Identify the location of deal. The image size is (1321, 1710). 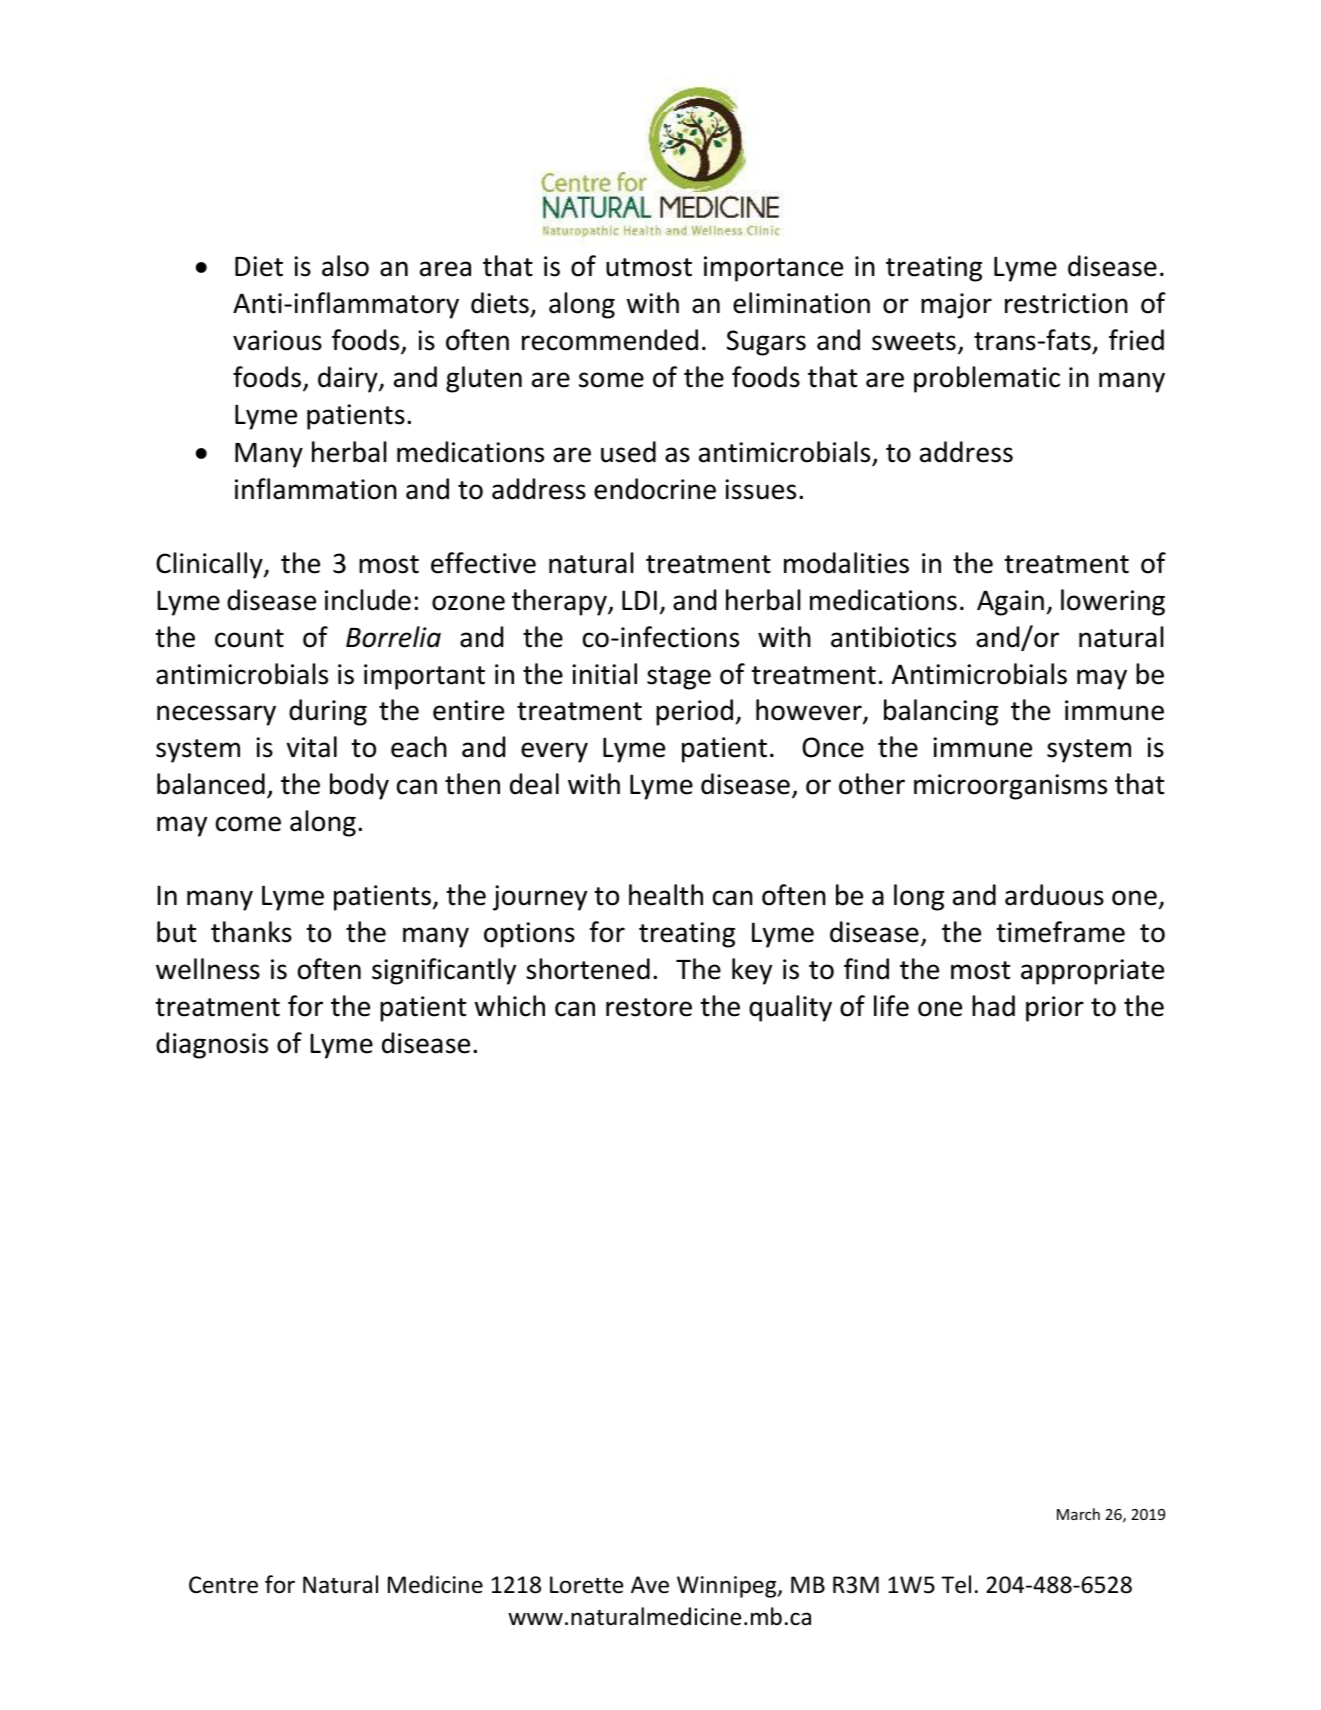
(534, 784).
